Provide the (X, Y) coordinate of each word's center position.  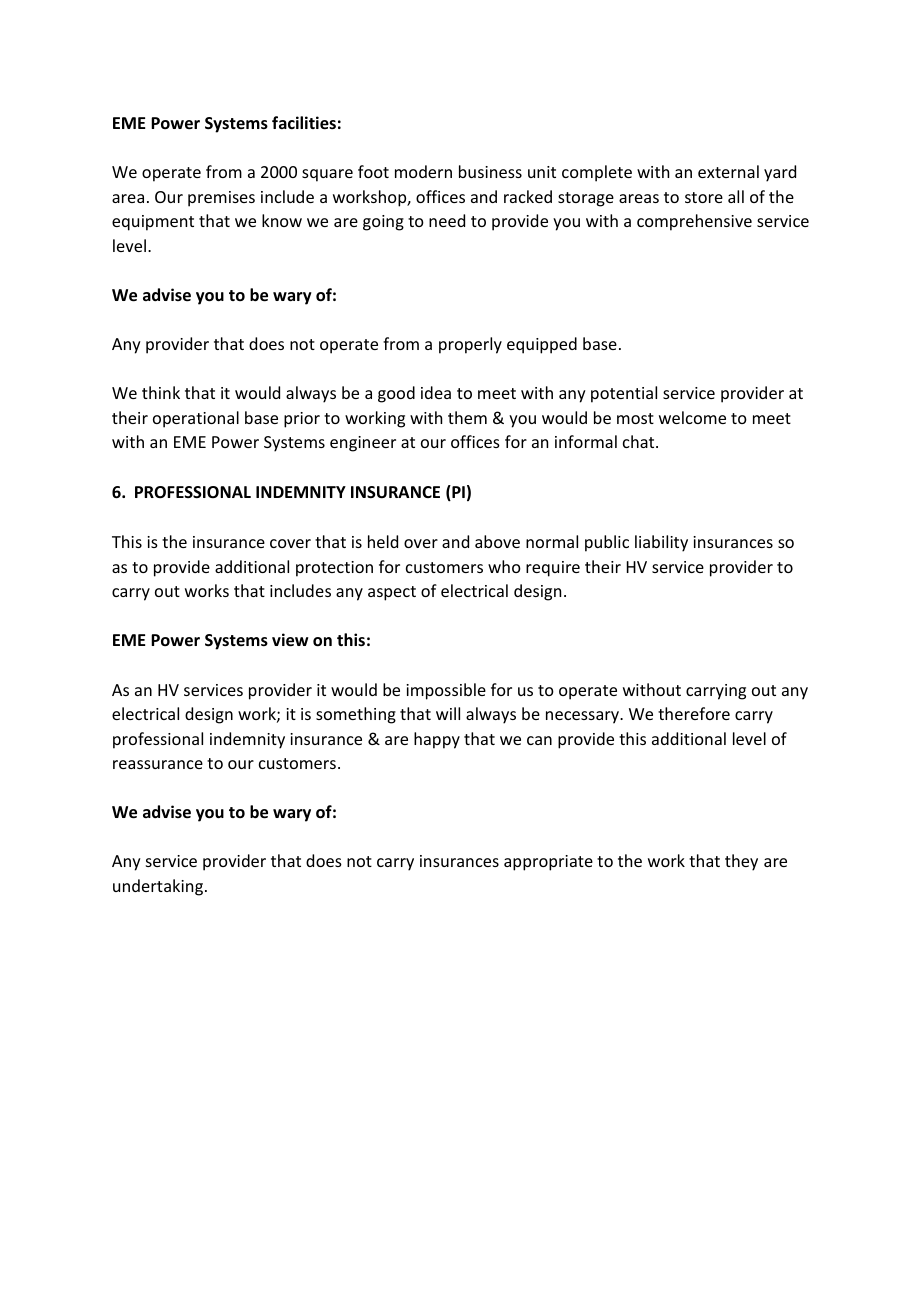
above (497, 541)
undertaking (158, 887)
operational (196, 419)
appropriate (548, 863)
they (741, 862)
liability (661, 543)
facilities (304, 123)
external (728, 171)
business (490, 171)
